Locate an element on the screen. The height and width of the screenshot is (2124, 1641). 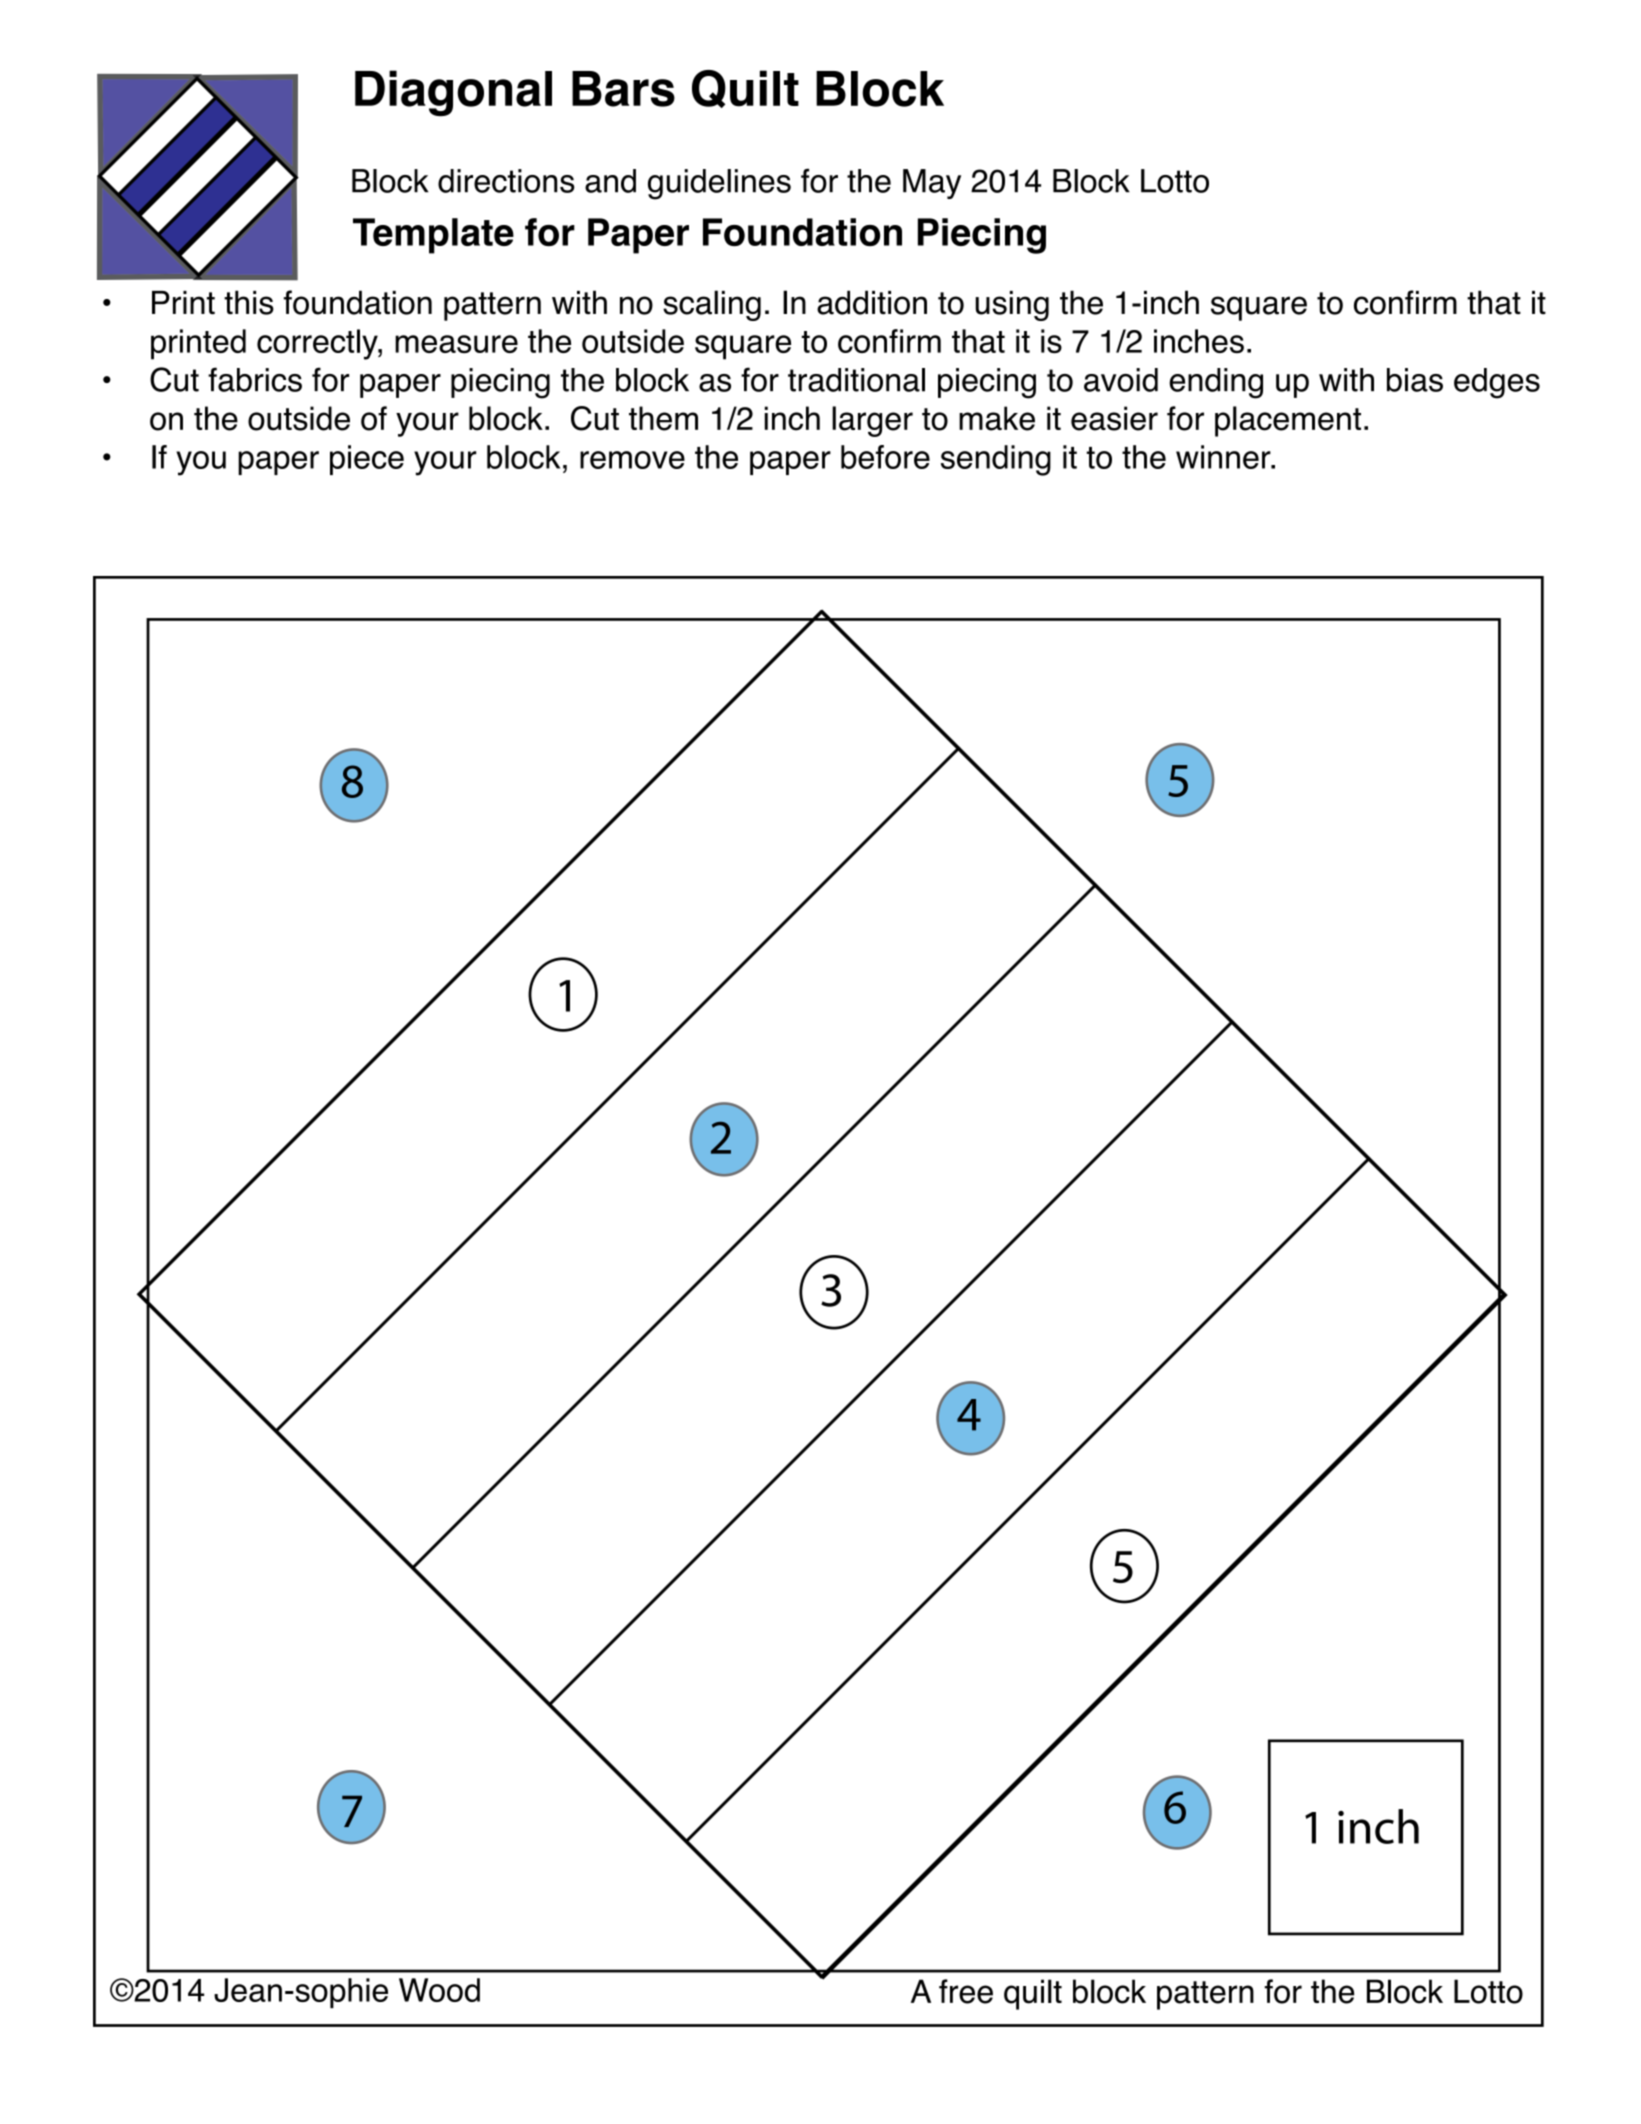
piece is located at coordinates (367, 460).
